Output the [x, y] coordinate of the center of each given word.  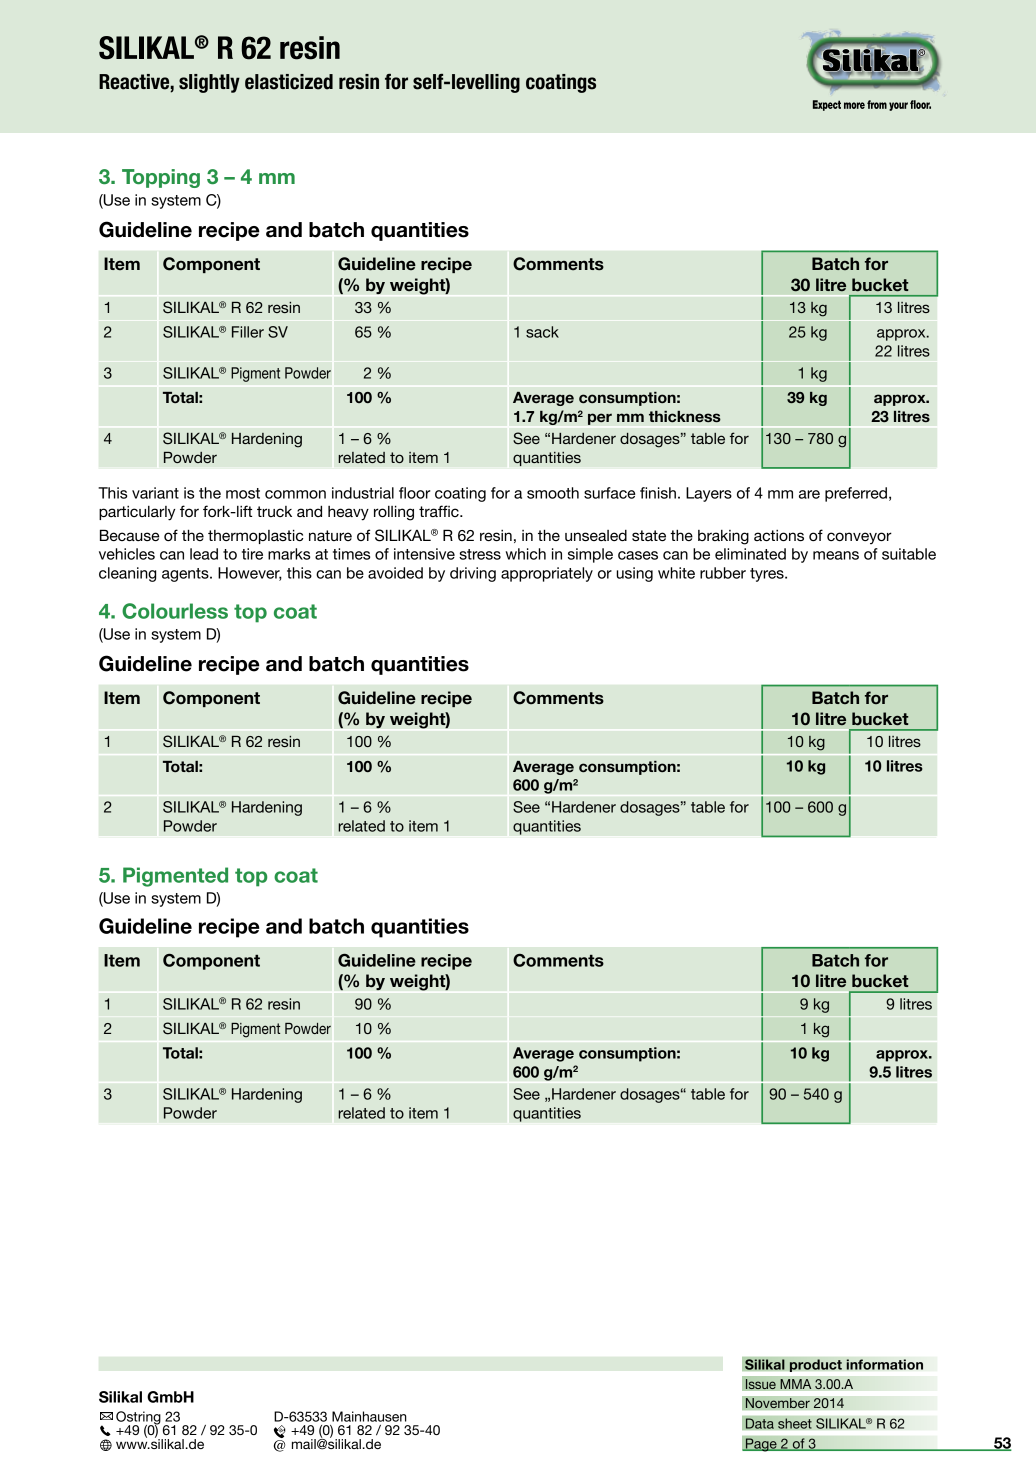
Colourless [175, 611]
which [525, 554]
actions [779, 535]
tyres [768, 575]
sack [542, 332]
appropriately [547, 574]
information [884, 1364]
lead [204, 554]
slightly [209, 83]
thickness [685, 416]
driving [473, 574]
